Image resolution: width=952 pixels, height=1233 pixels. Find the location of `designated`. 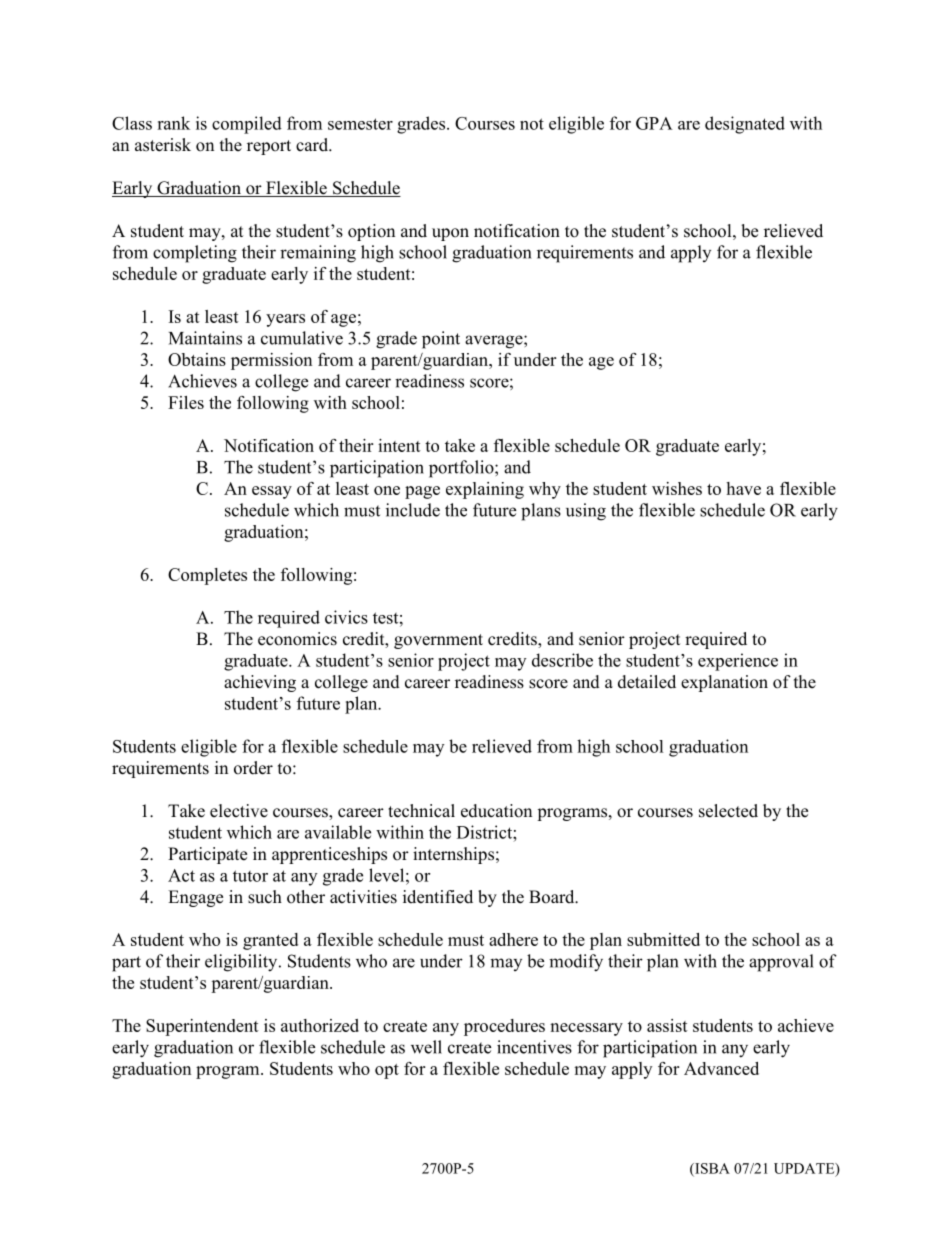

designated is located at coordinates (745, 125).
